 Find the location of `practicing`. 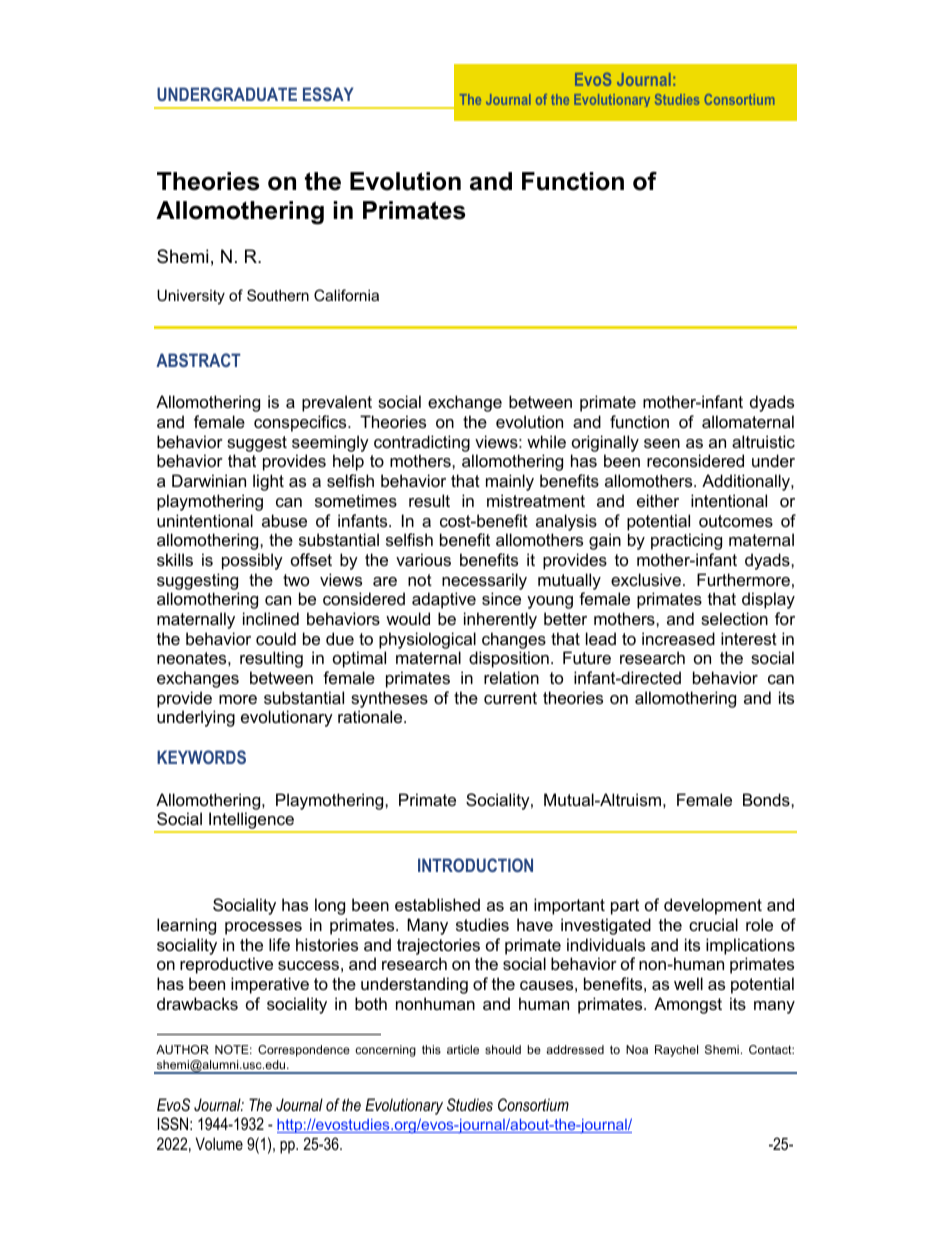

practicing is located at coordinates (686, 541).
